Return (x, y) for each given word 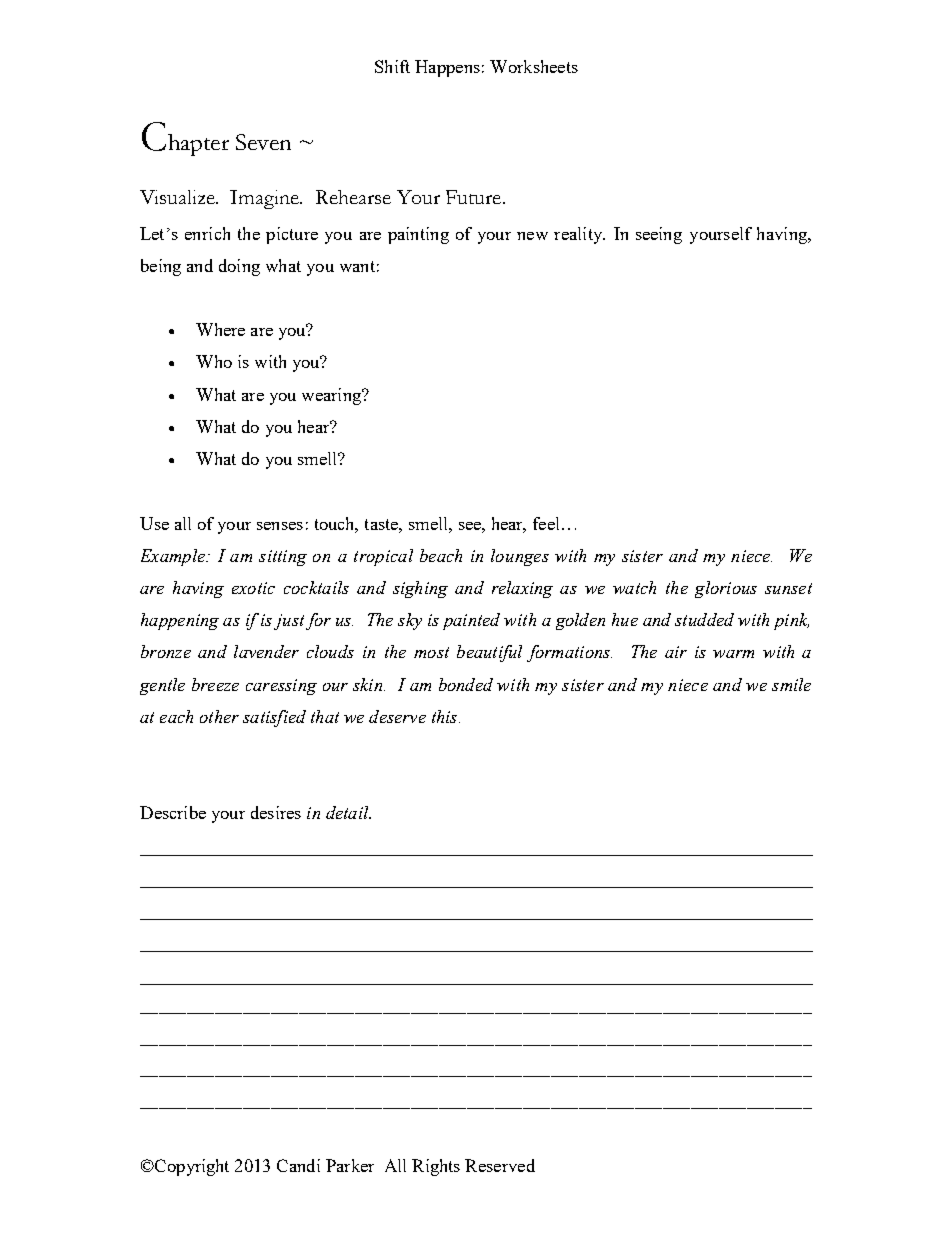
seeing (659, 235)
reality (579, 235)
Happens (447, 68)
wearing (332, 396)
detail (348, 812)
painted (471, 621)
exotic (253, 588)
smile (791, 684)
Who (214, 361)
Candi (298, 1165)
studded (704, 619)
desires (276, 812)
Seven (263, 142)
